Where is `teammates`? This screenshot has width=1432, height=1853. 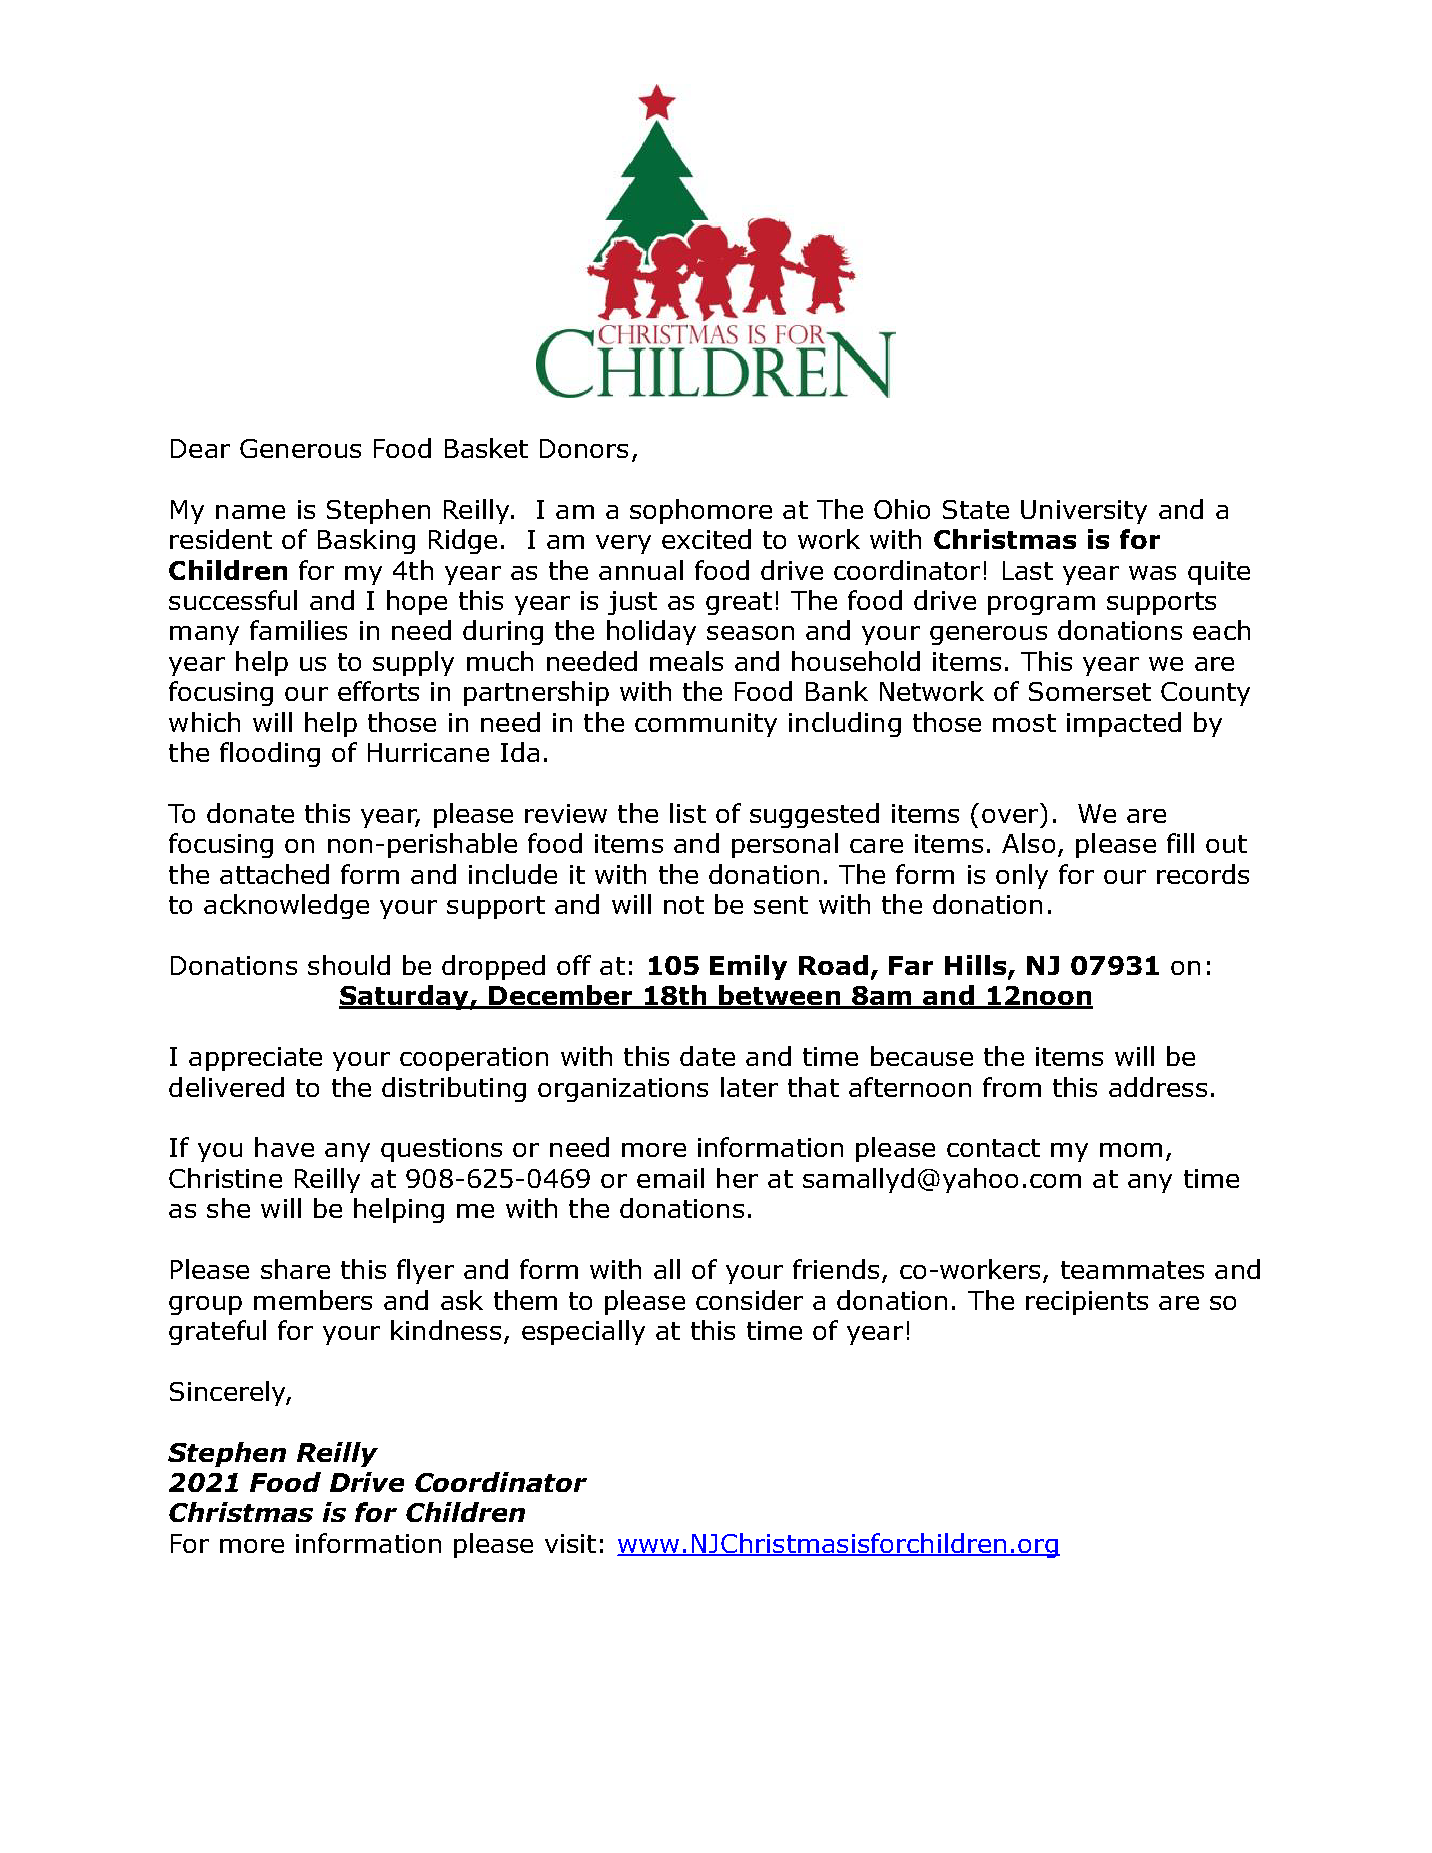
teammates is located at coordinates (1132, 1270).
